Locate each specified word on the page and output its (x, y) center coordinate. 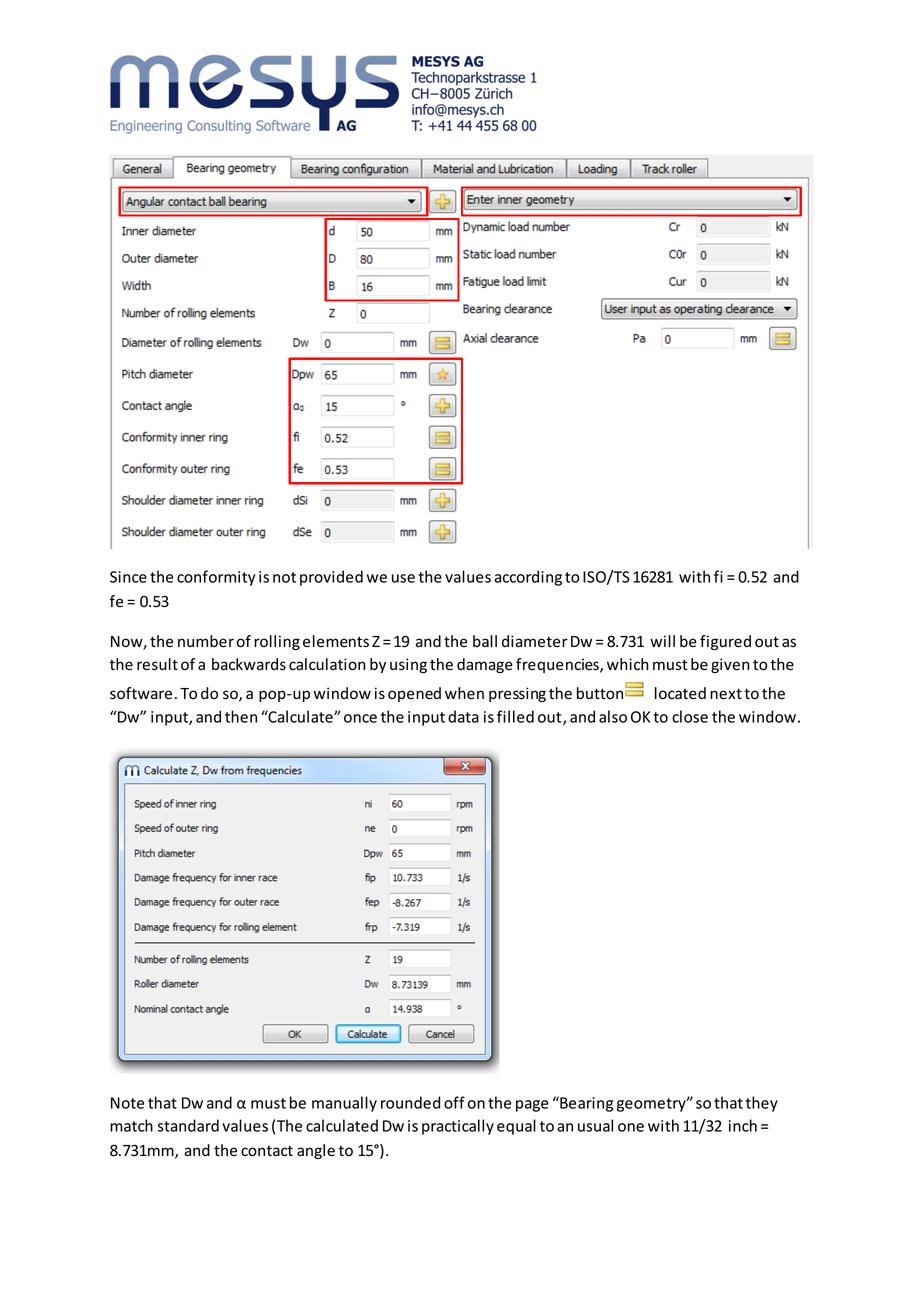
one (631, 1127)
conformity (216, 578)
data (463, 716)
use (403, 578)
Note (127, 1103)
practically (458, 1127)
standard (188, 1125)
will (662, 641)
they (762, 1104)
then (241, 716)
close (690, 716)
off (454, 1102)
